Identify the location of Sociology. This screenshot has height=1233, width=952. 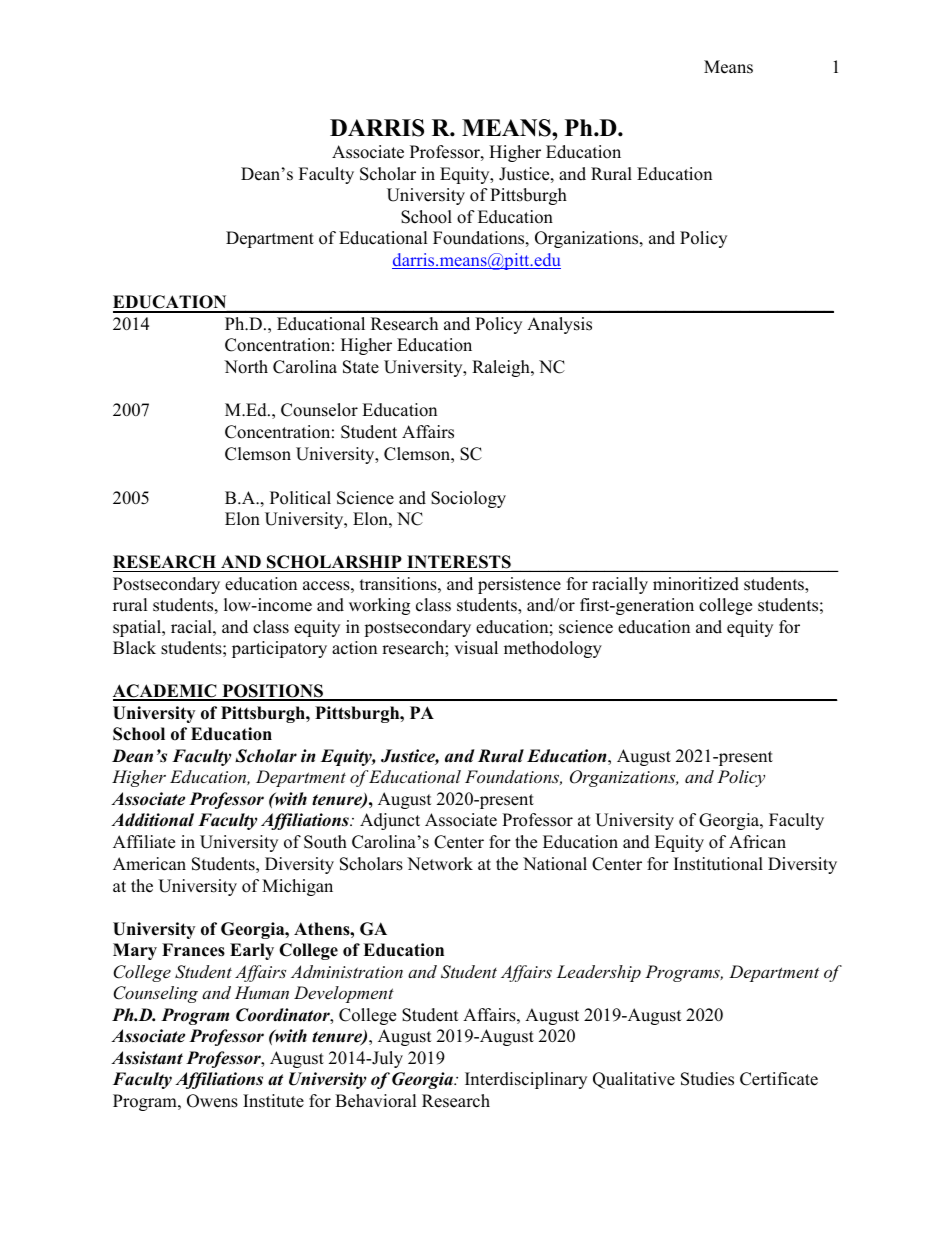
(468, 499).
